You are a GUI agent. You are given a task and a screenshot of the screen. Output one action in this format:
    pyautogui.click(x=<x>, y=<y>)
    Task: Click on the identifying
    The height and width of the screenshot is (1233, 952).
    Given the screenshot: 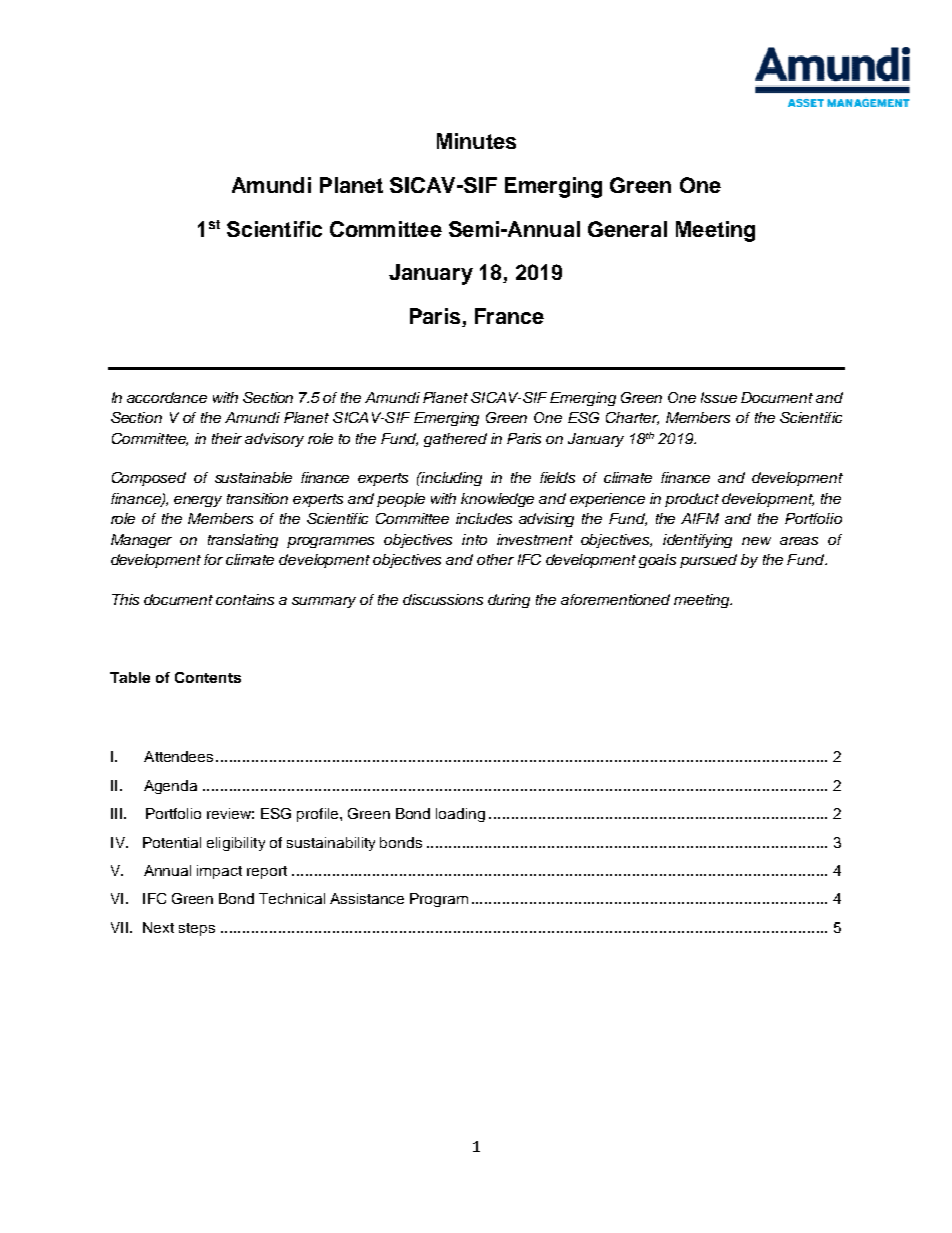 What is the action you would take?
    pyautogui.click(x=697, y=541)
